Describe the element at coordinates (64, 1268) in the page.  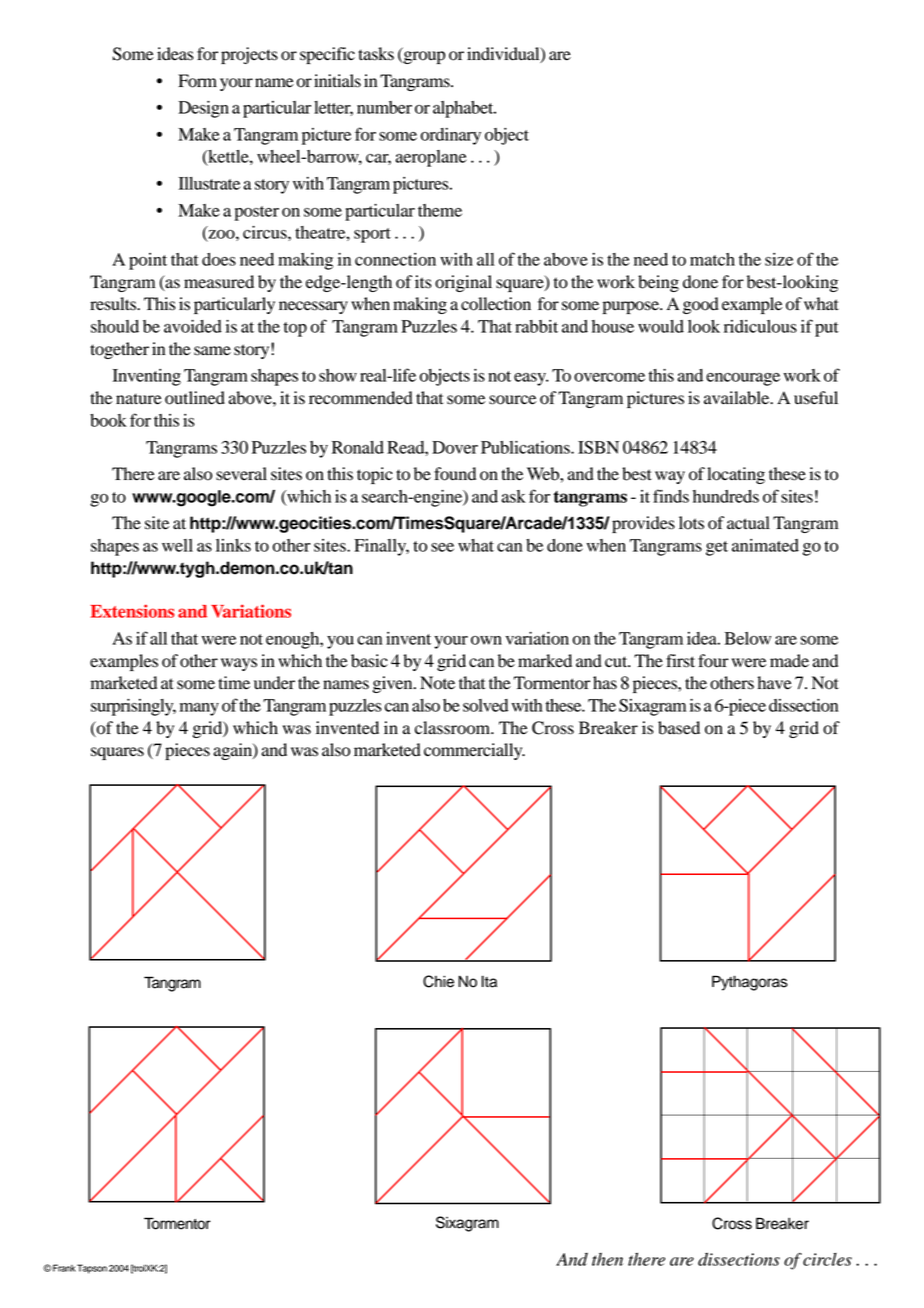
I see `Frank` at that location.
